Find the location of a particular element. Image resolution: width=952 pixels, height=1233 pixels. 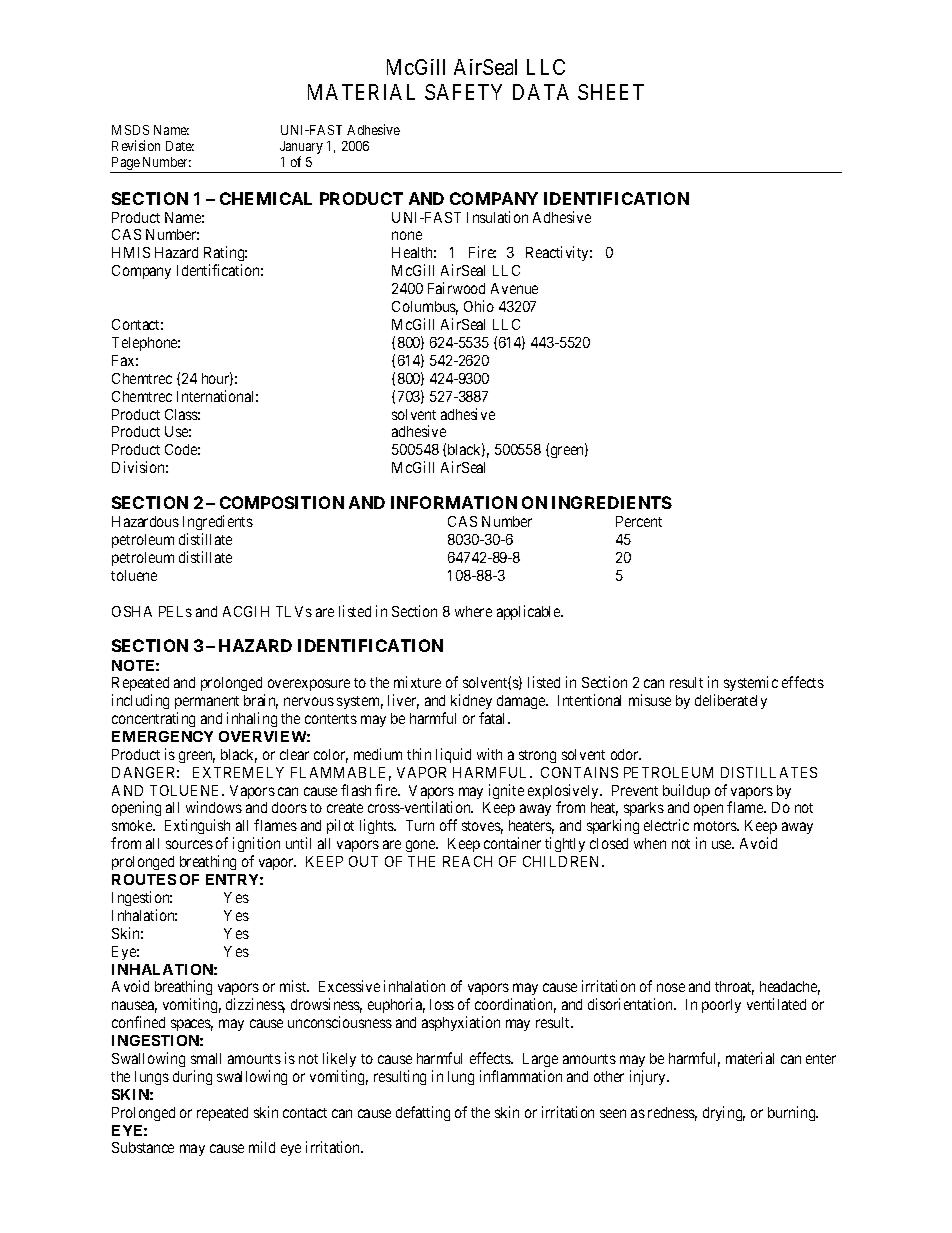

SAFETY is located at coordinates (463, 92).
